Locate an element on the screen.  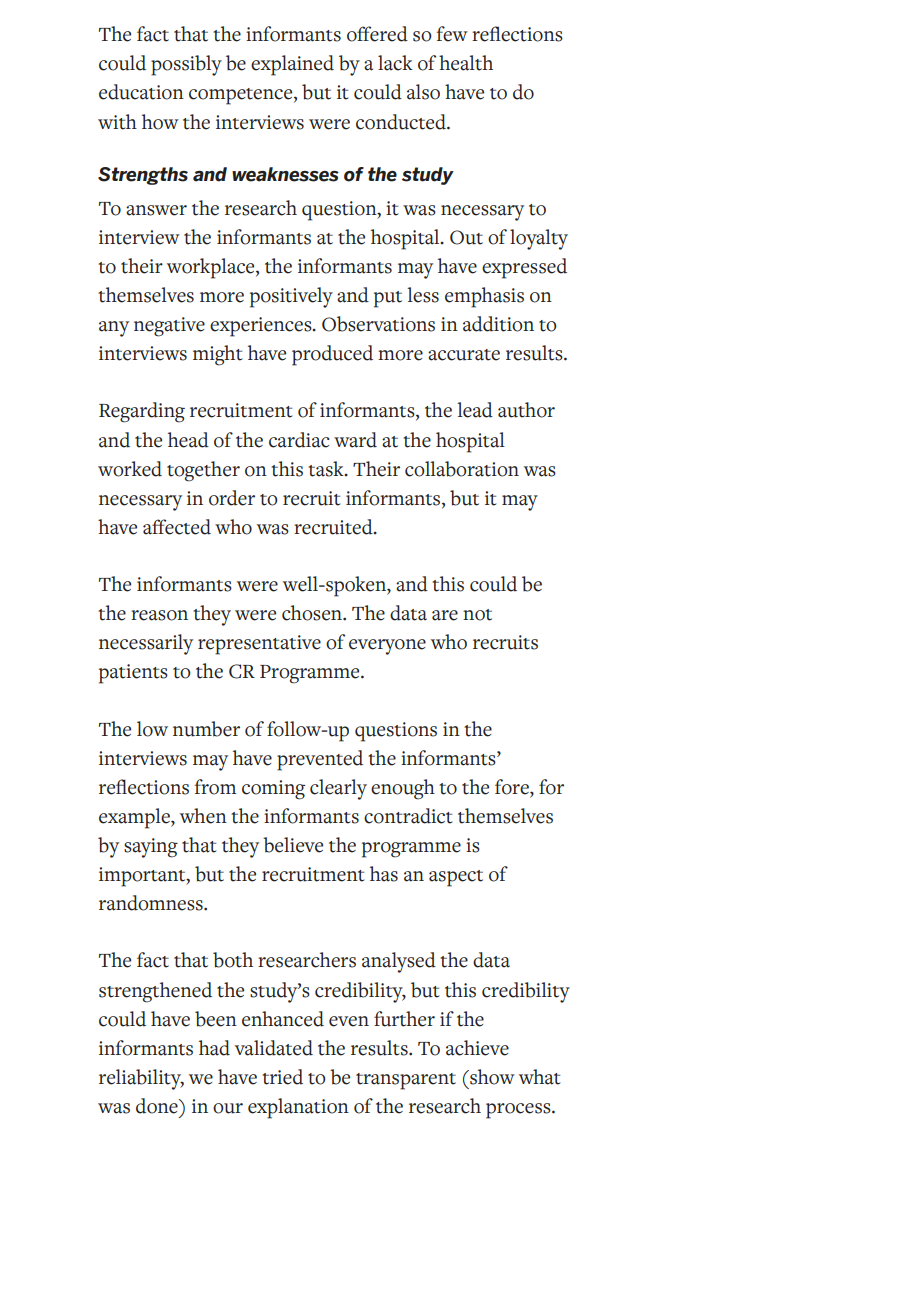
explained is located at coordinates (292, 65).
